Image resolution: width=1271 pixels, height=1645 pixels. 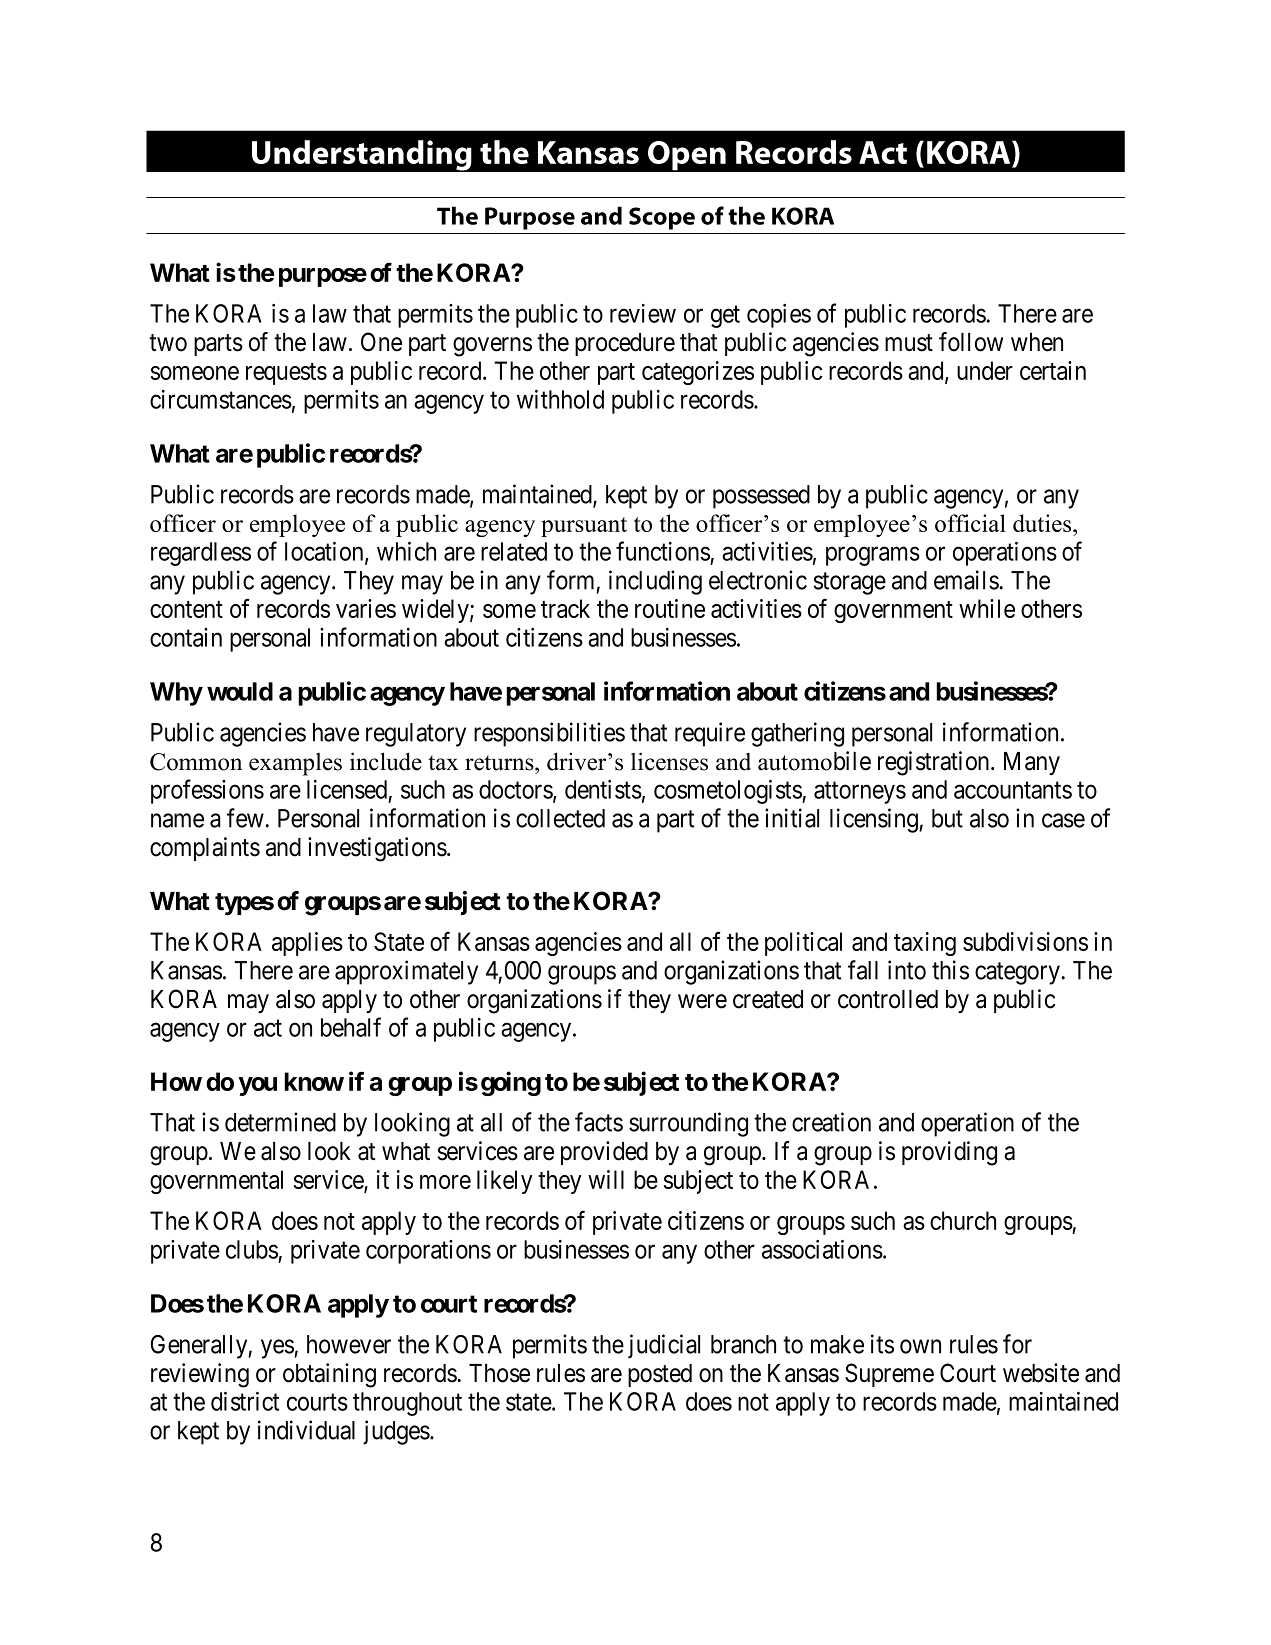 What do you see at coordinates (947, 818) in the screenshot?
I see `but` at bounding box center [947, 818].
